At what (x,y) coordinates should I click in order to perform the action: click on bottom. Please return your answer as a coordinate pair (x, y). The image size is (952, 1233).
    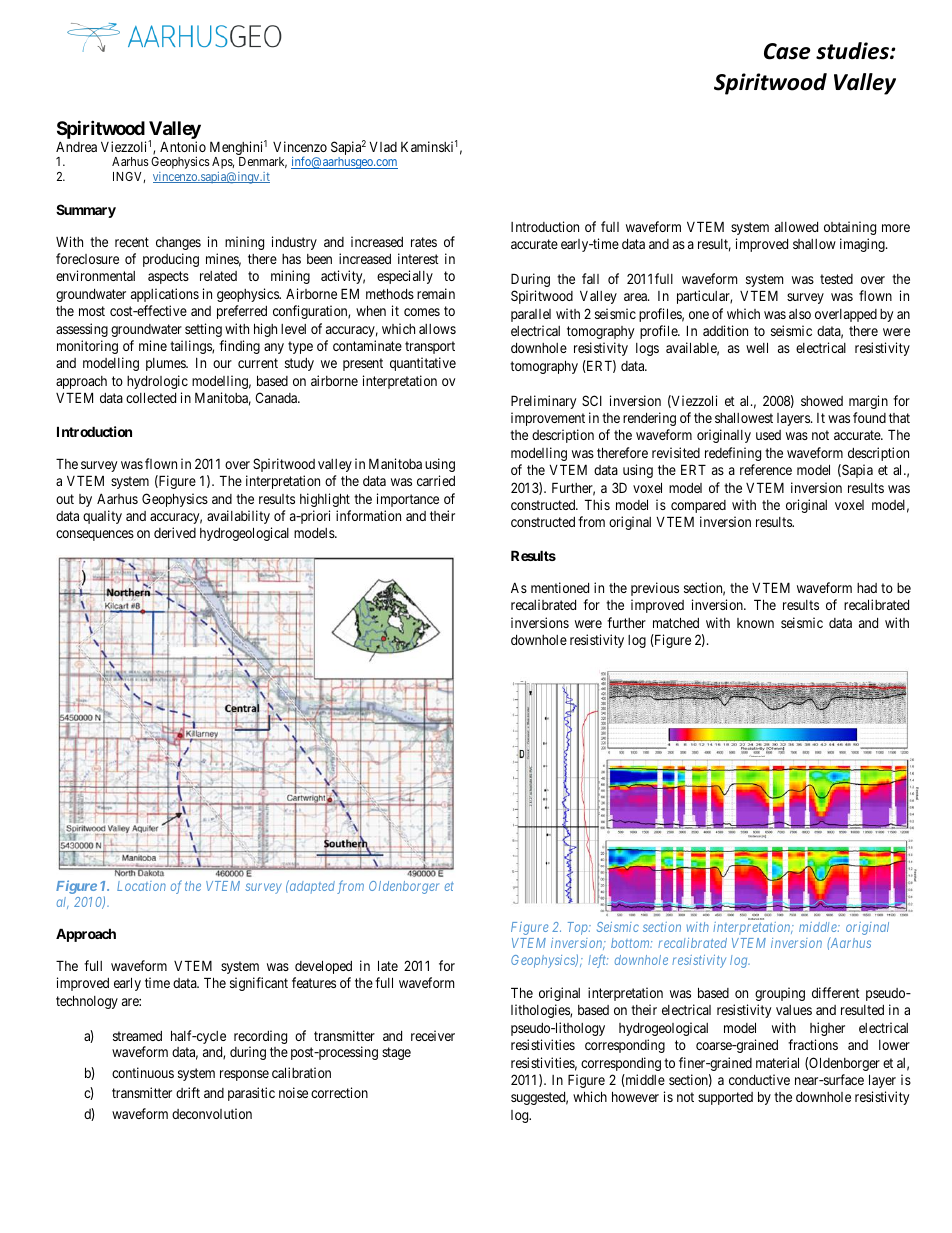
    Looking at the image, I should click on (631, 943).
